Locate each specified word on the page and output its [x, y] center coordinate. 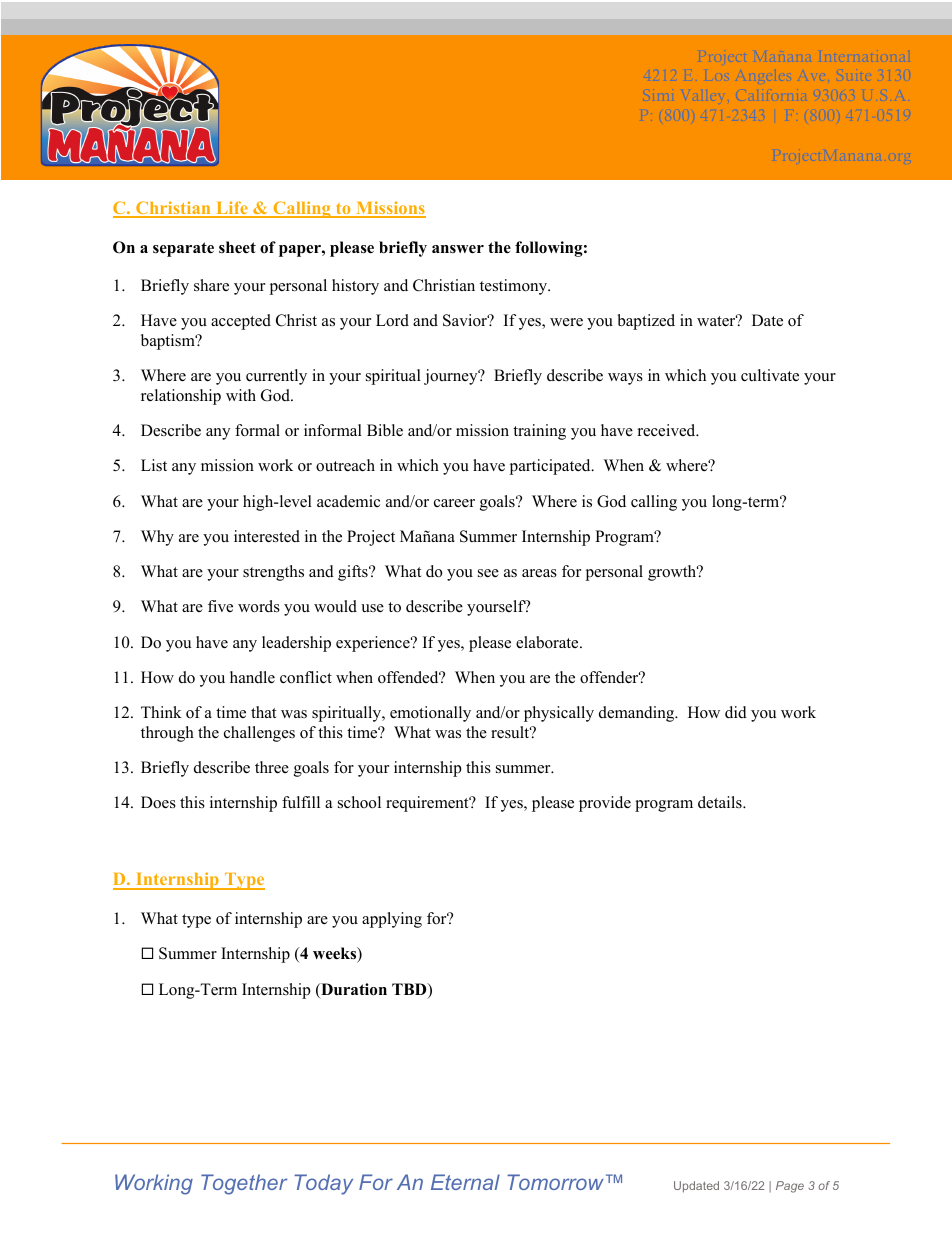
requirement [428, 804]
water [717, 320]
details [721, 802]
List [154, 465]
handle [252, 677]
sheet [237, 247]
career [454, 503]
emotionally [430, 714]
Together [244, 1184]
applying [392, 920]
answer [458, 249]
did [736, 712]
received [668, 430]
